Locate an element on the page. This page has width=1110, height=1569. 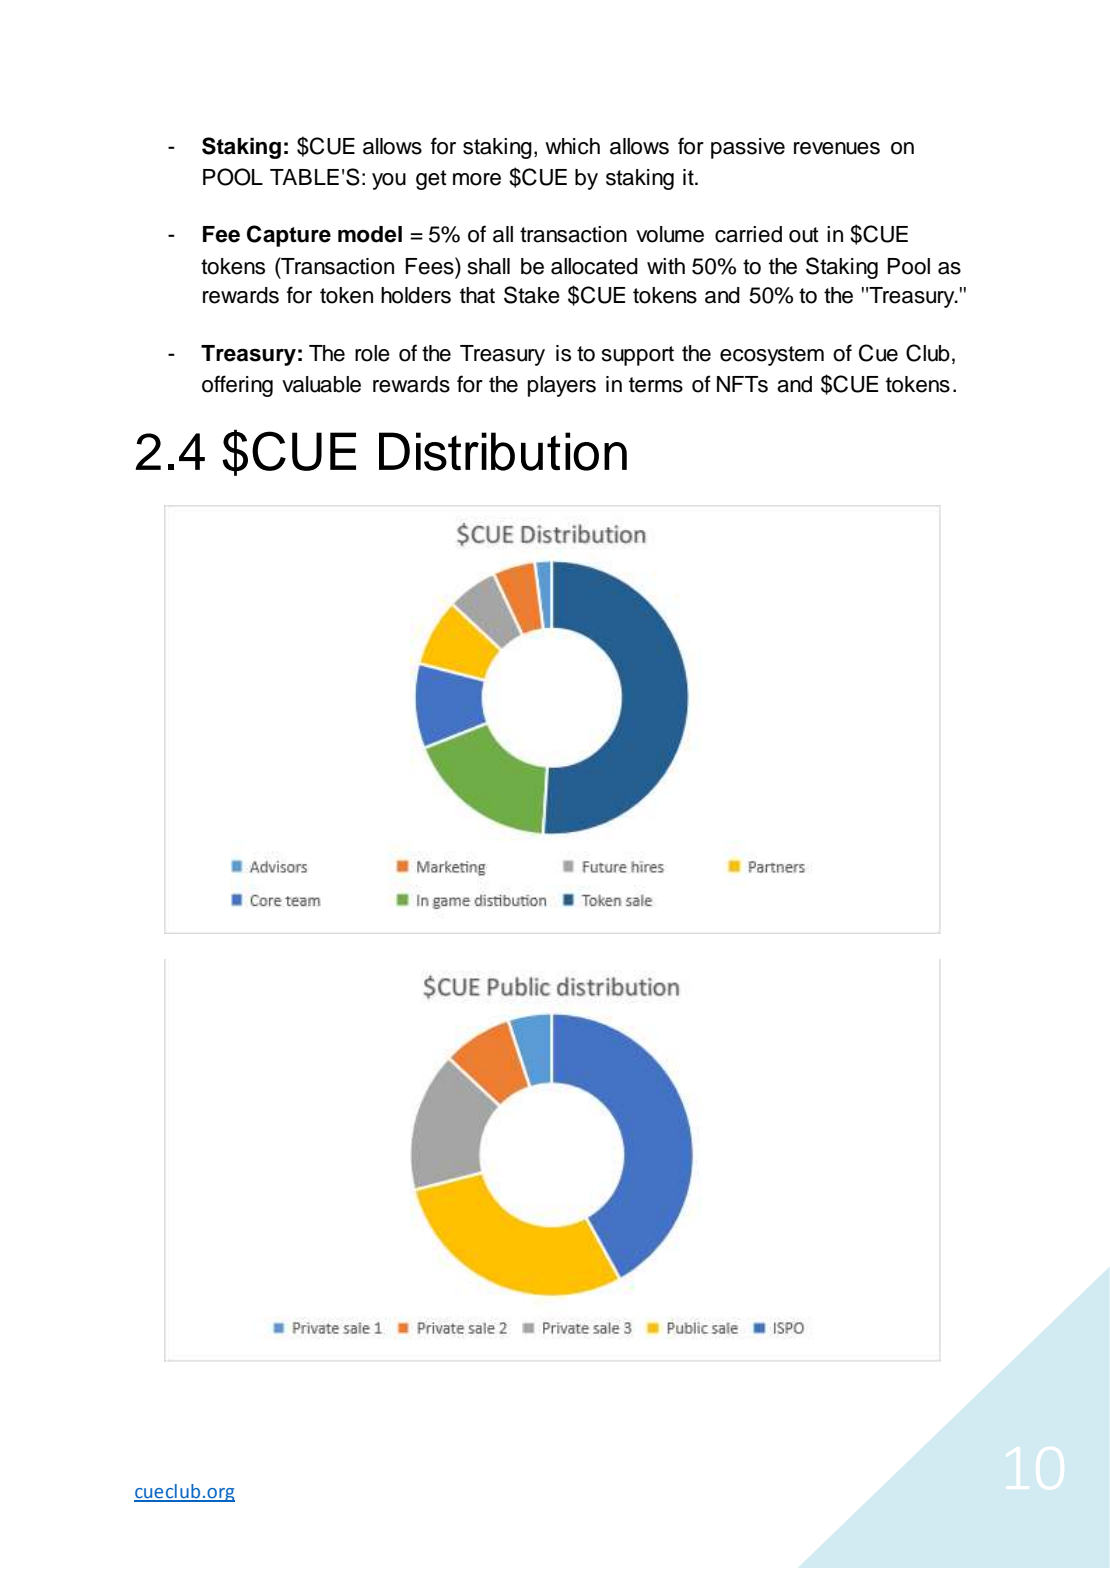
support is located at coordinates (638, 356).
